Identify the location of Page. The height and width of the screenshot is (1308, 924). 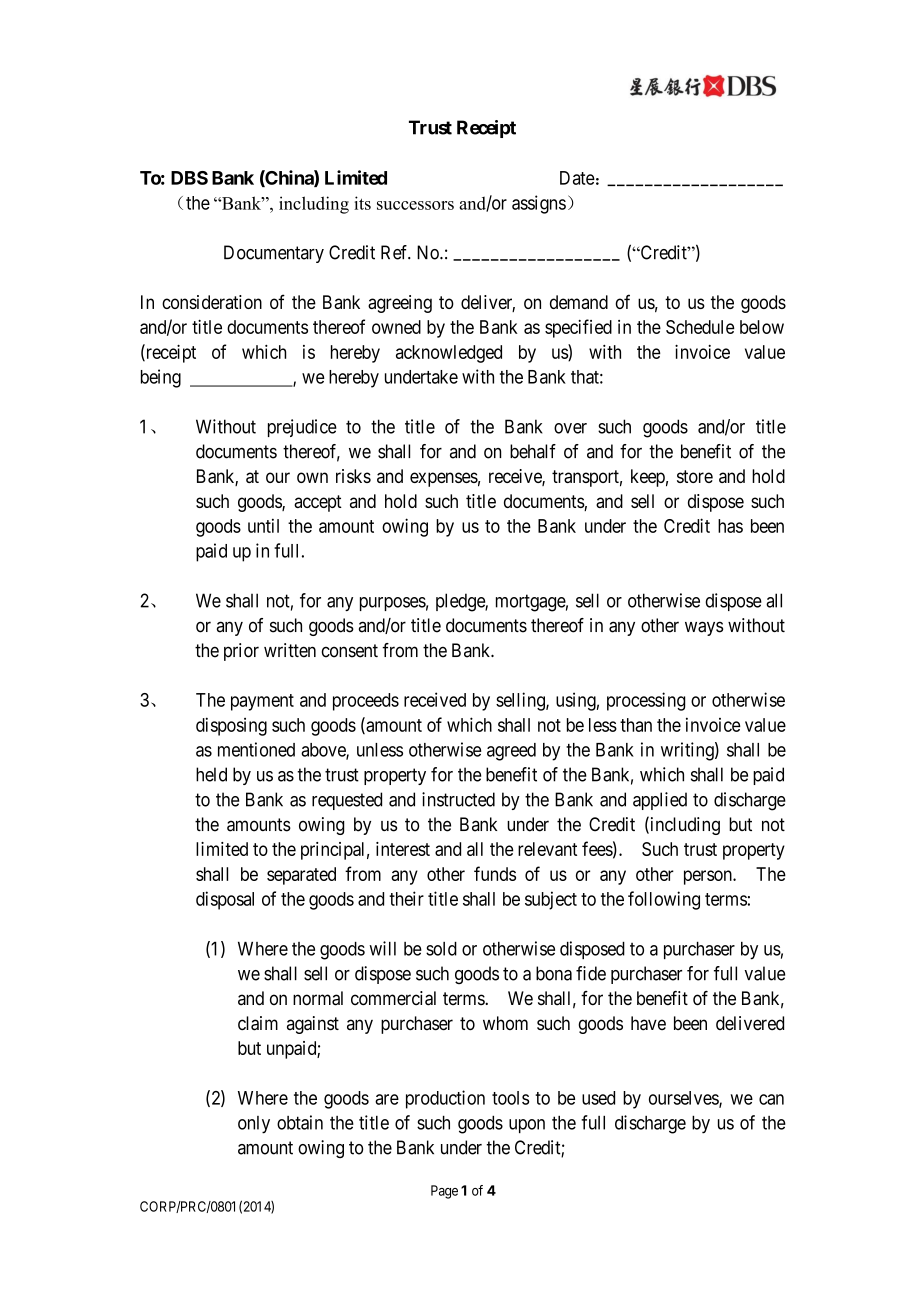
(444, 1192).
